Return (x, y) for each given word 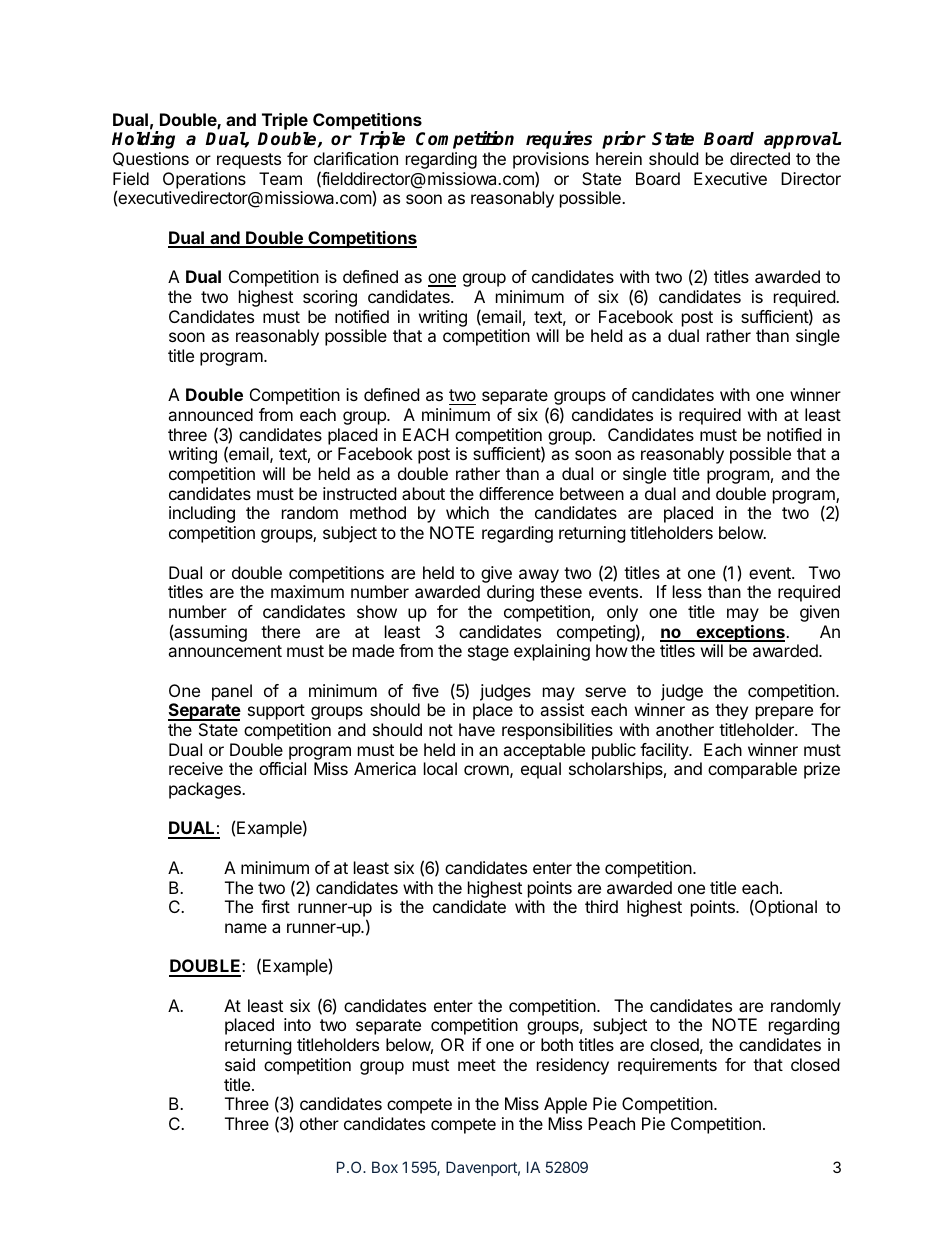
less (687, 591)
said (240, 1064)
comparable (752, 770)
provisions (551, 162)
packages (206, 790)
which (467, 512)
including (202, 514)
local (440, 768)
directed (760, 158)
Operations (204, 180)
